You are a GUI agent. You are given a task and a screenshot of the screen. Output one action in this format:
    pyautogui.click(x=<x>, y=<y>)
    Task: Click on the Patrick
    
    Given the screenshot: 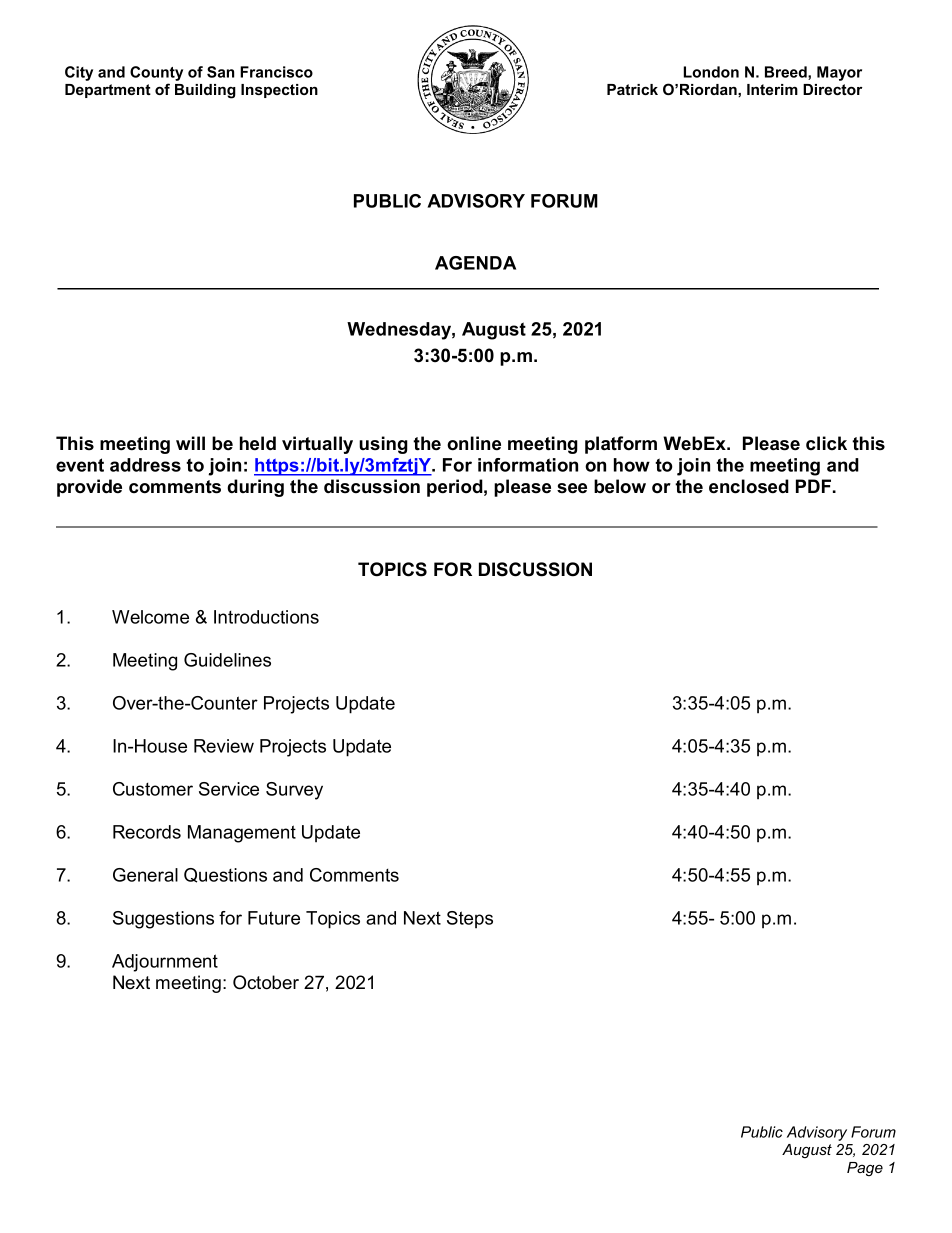 What is the action you would take?
    pyautogui.click(x=632, y=89)
